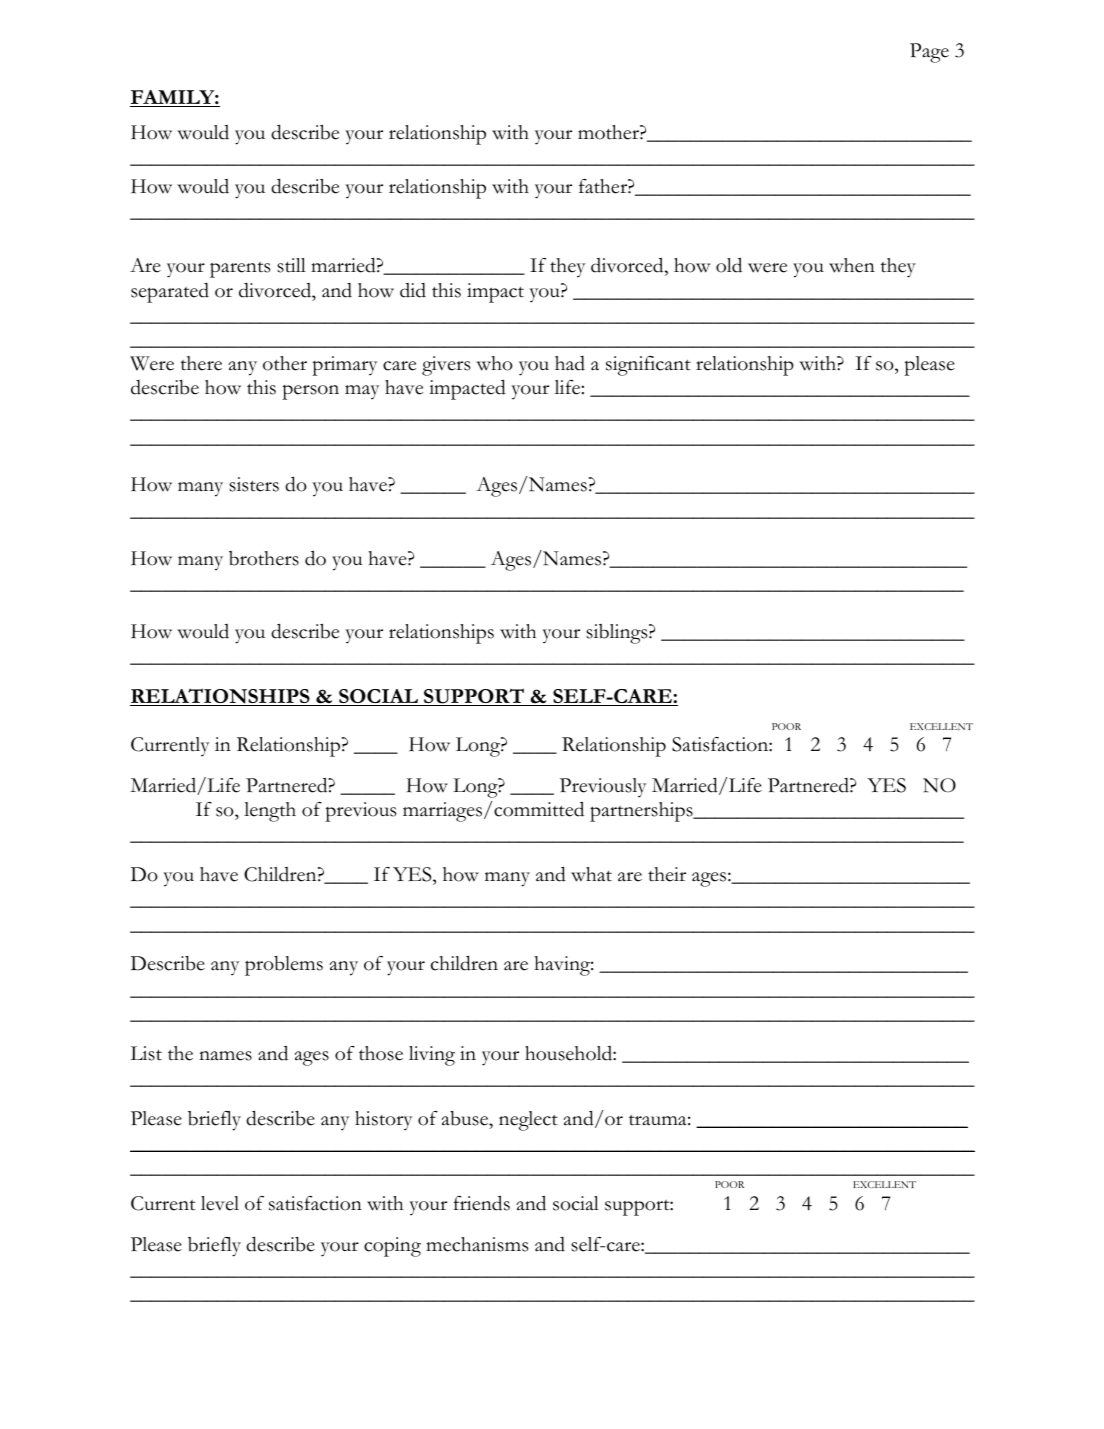 The height and width of the screenshot is (1429, 1104). Describe the element at coordinates (528, 1121) in the screenshot. I see `neglect` at that location.
